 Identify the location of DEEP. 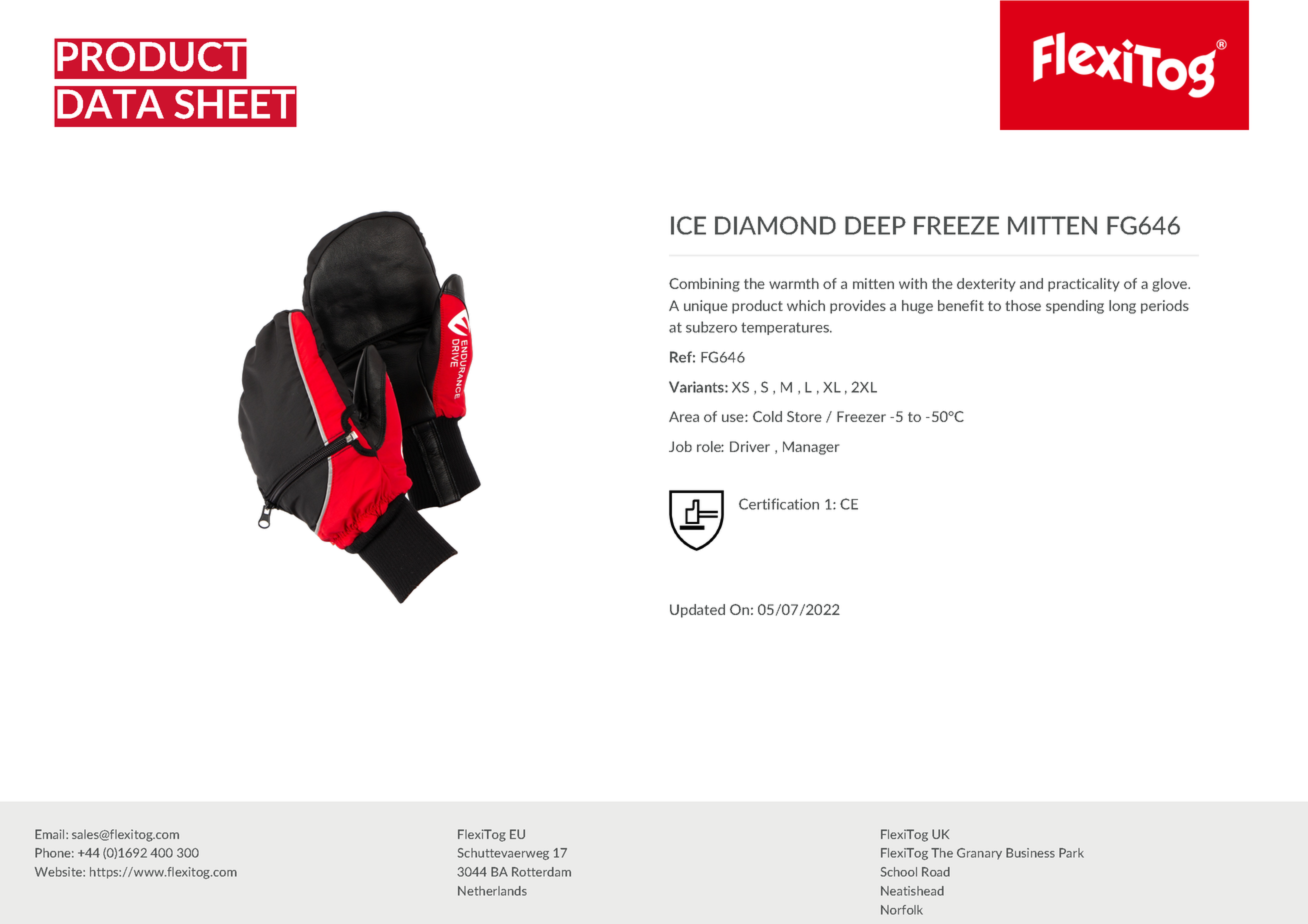
(875, 225).
